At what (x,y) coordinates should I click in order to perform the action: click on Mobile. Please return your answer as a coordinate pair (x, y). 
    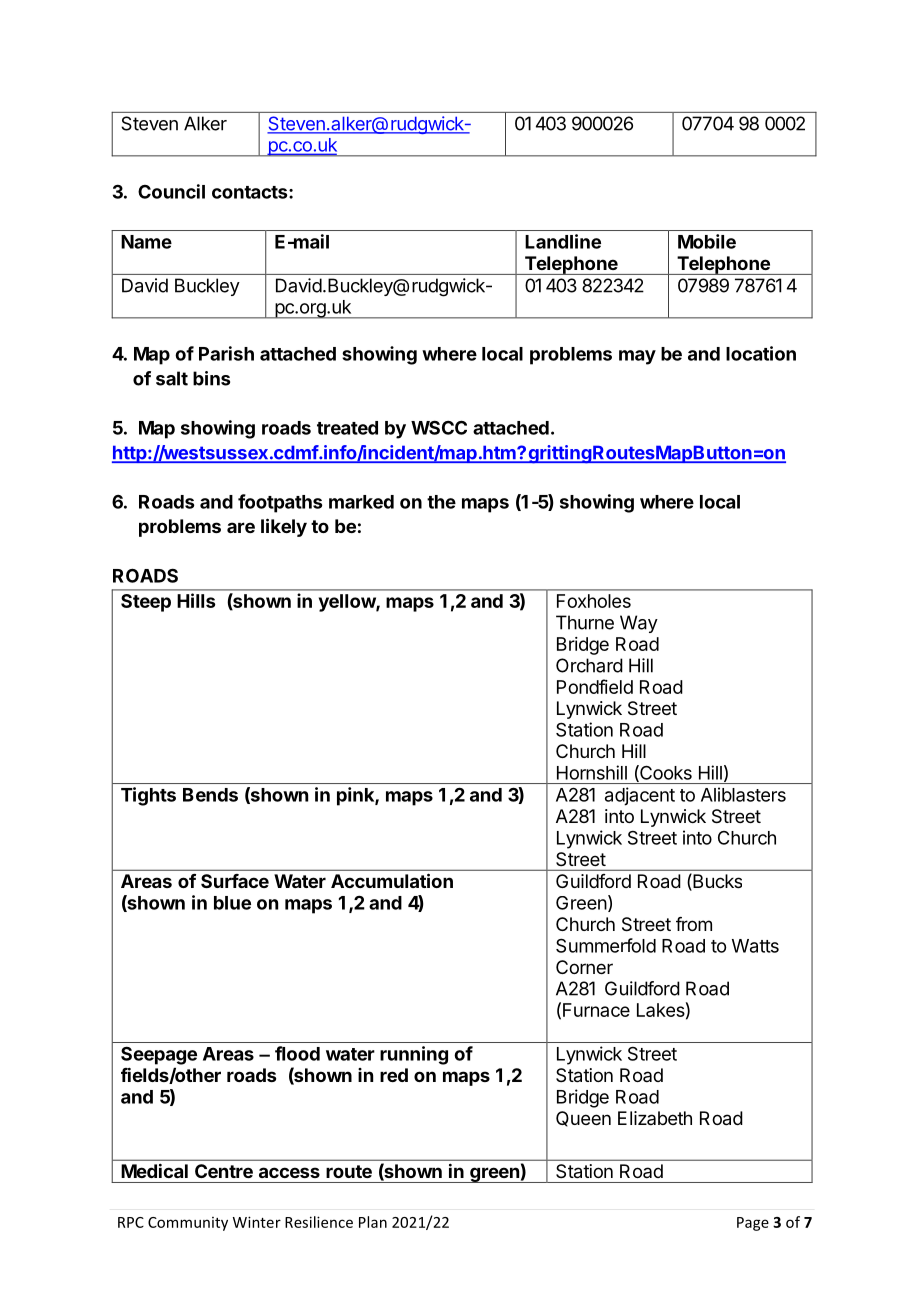
    Looking at the image, I should click on (707, 241).
